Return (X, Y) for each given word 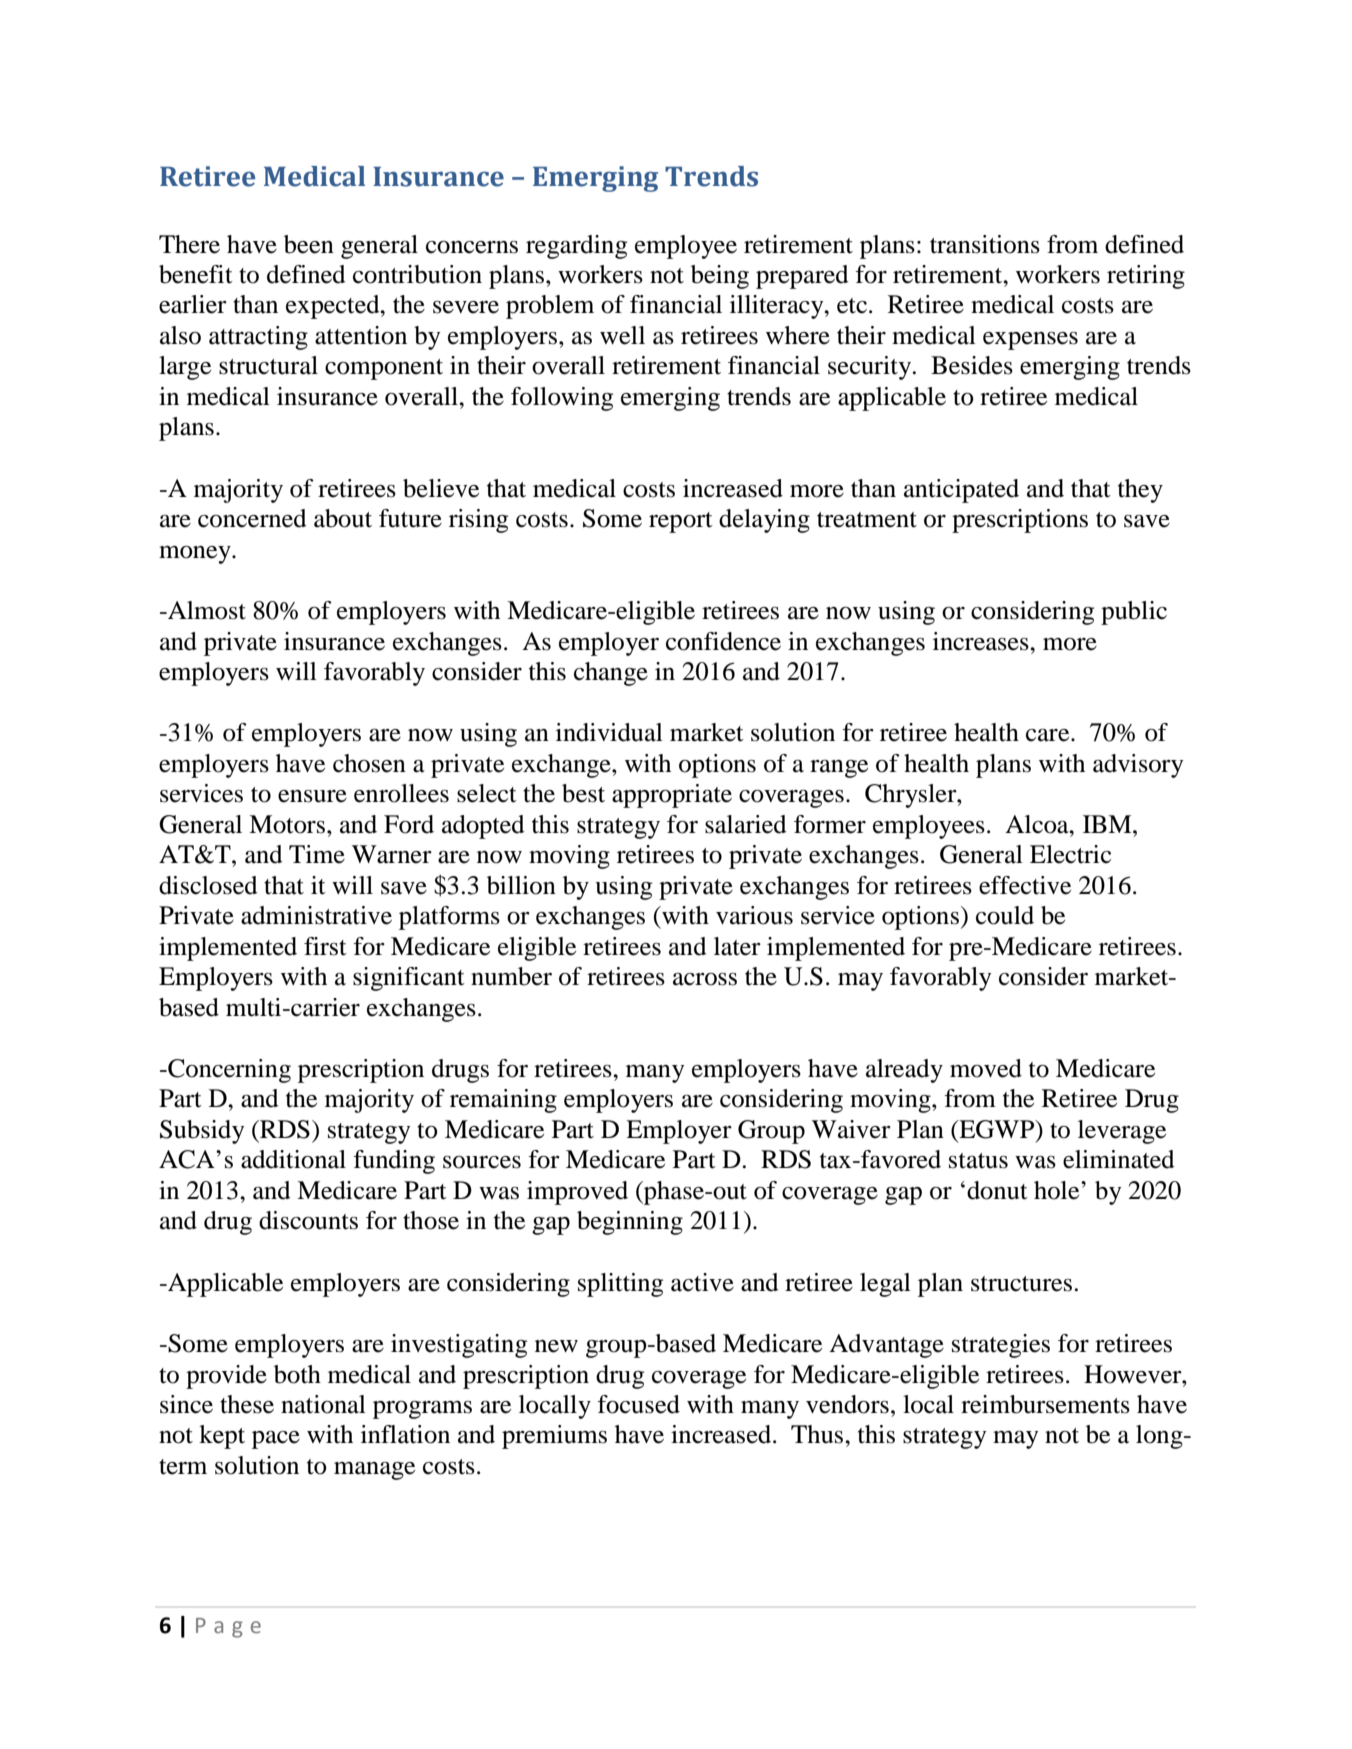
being (720, 277)
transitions (985, 244)
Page (228, 1628)
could (1005, 915)
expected (334, 307)
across (705, 979)
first (325, 946)
